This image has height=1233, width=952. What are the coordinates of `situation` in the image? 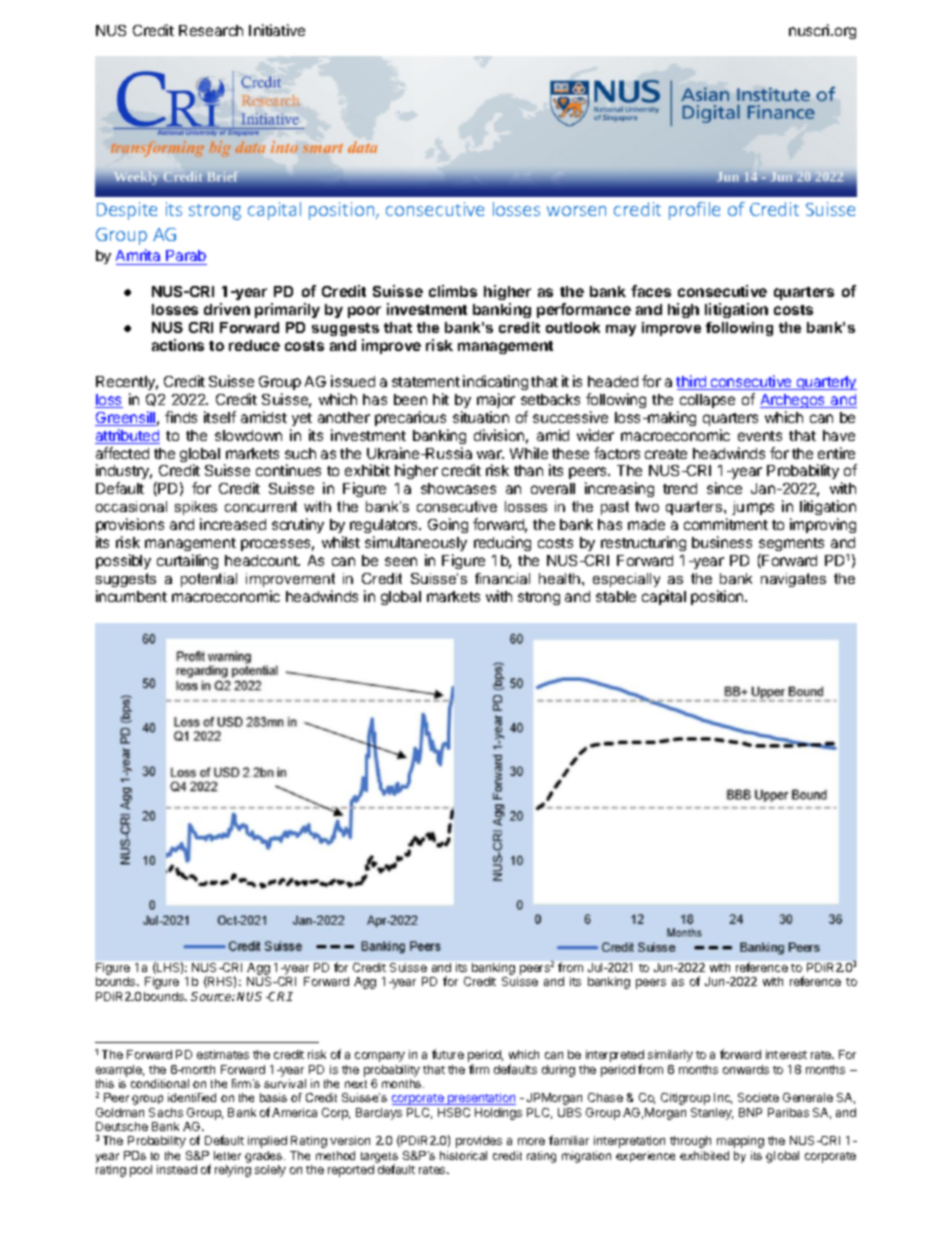 It's located at (481, 417).
